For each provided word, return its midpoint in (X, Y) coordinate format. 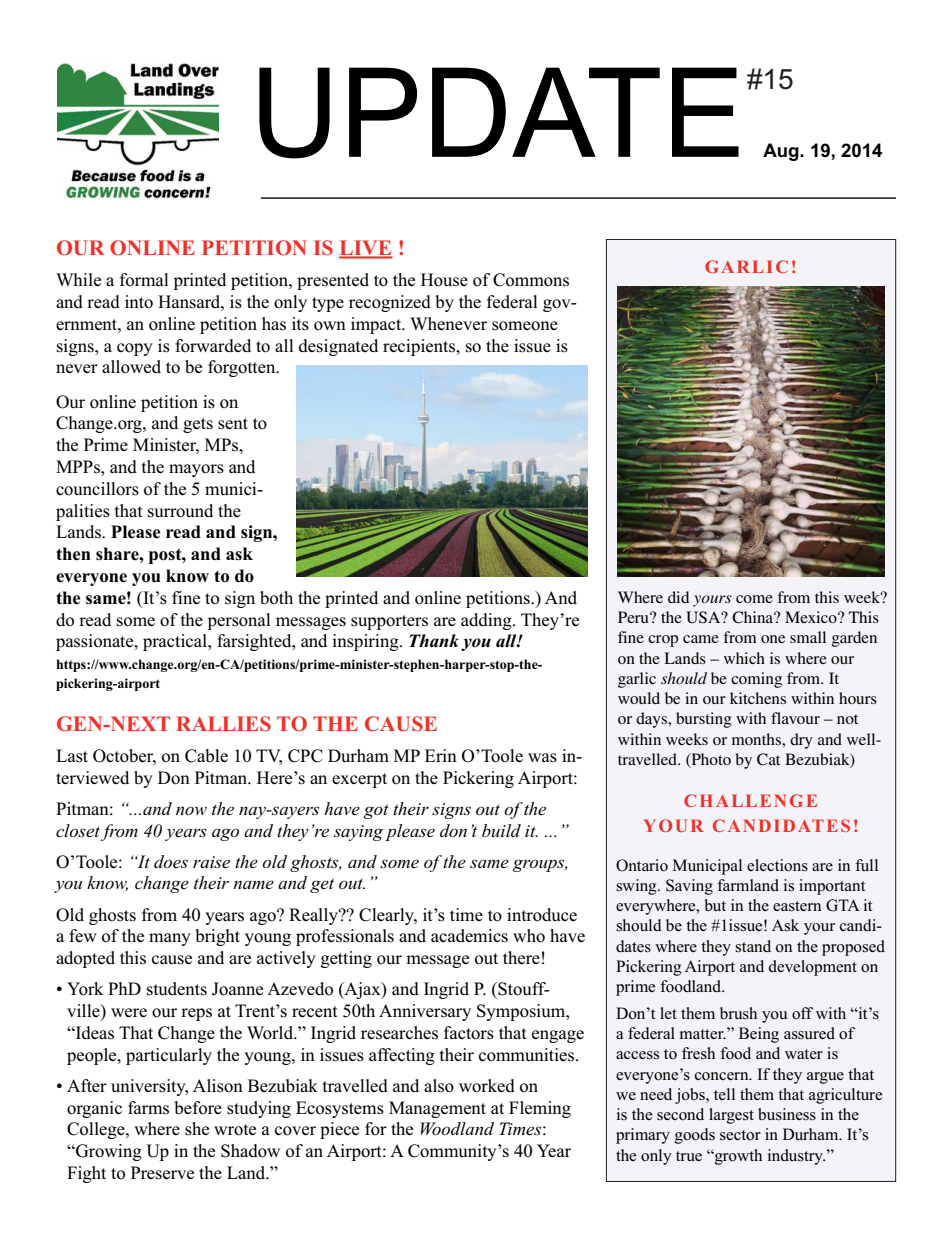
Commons (531, 280)
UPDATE (499, 113)
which (744, 658)
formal (144, 280)
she (197, 1129)
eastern (797, 906)
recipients (420, 347)
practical (176, 642)
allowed (131, 367)
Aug (782, 152)
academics (469, 936)
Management (437, 1109)
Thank (434, 641)
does (171, 861)
